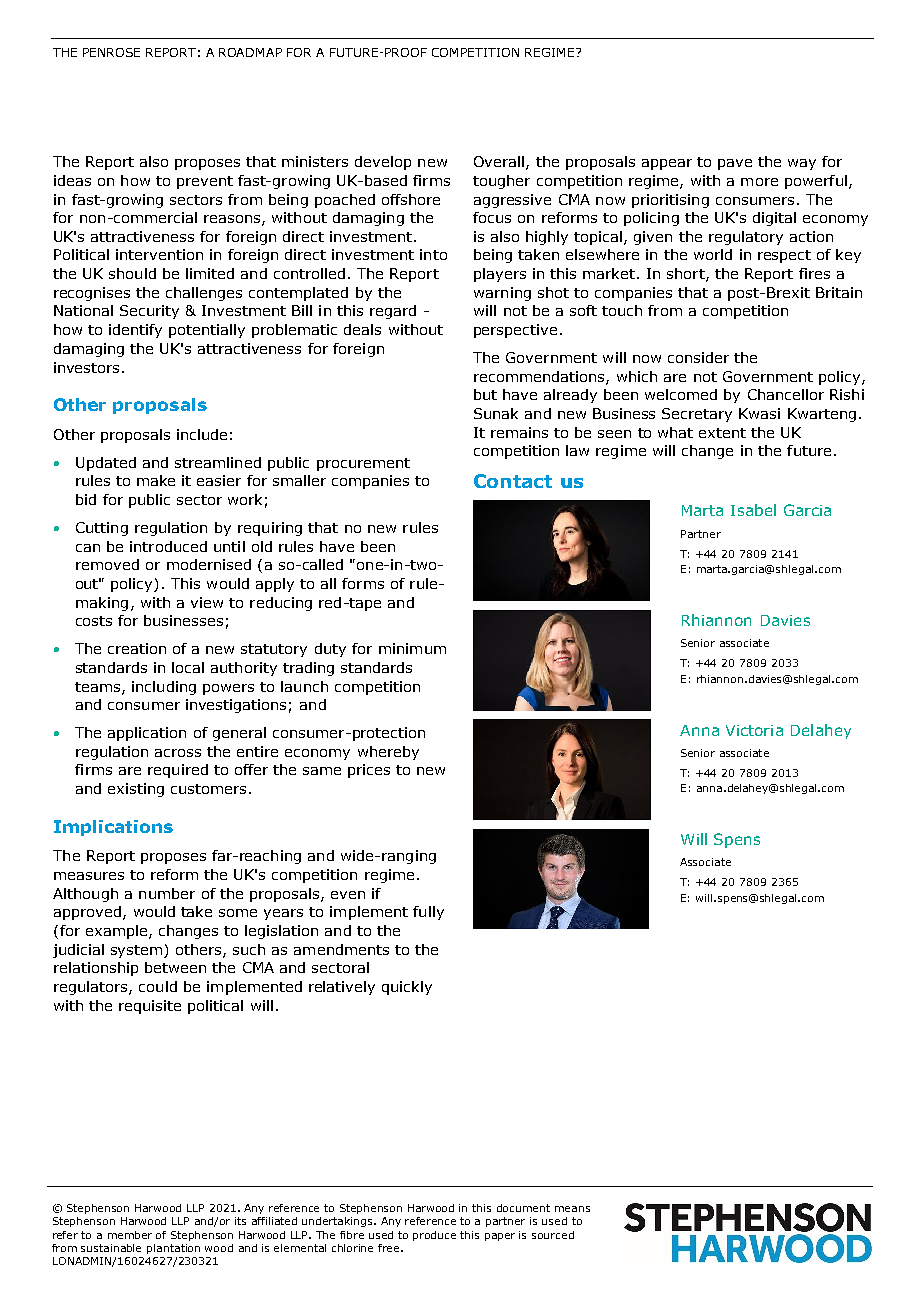  I want to click on Victoria, so click(754, 730).
